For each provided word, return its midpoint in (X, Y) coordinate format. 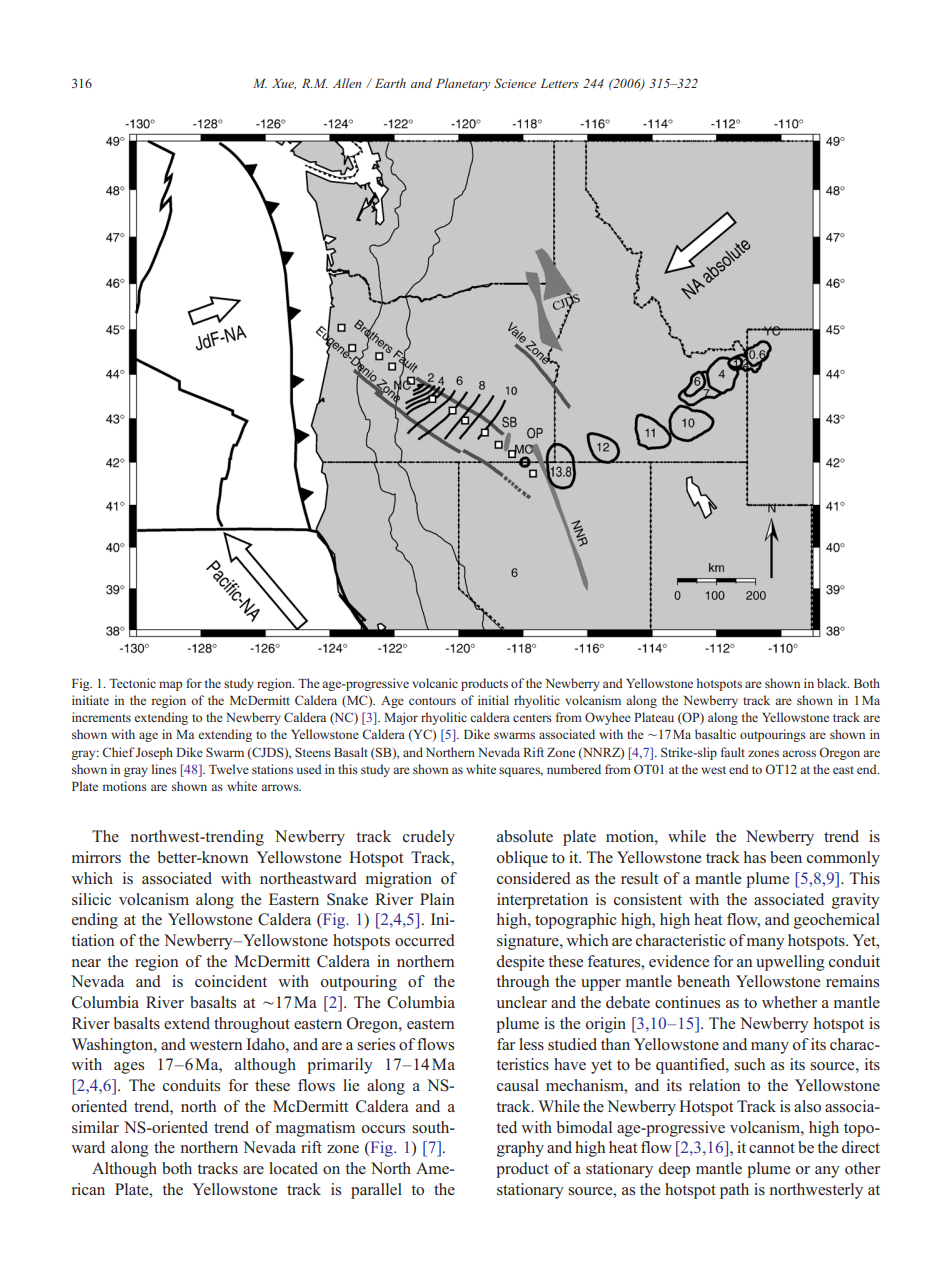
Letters (559, 83)
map (170, 686)
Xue (284, 84)
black (833, 683)
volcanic (435, 683)
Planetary (463, 84)
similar (95, 1127)
